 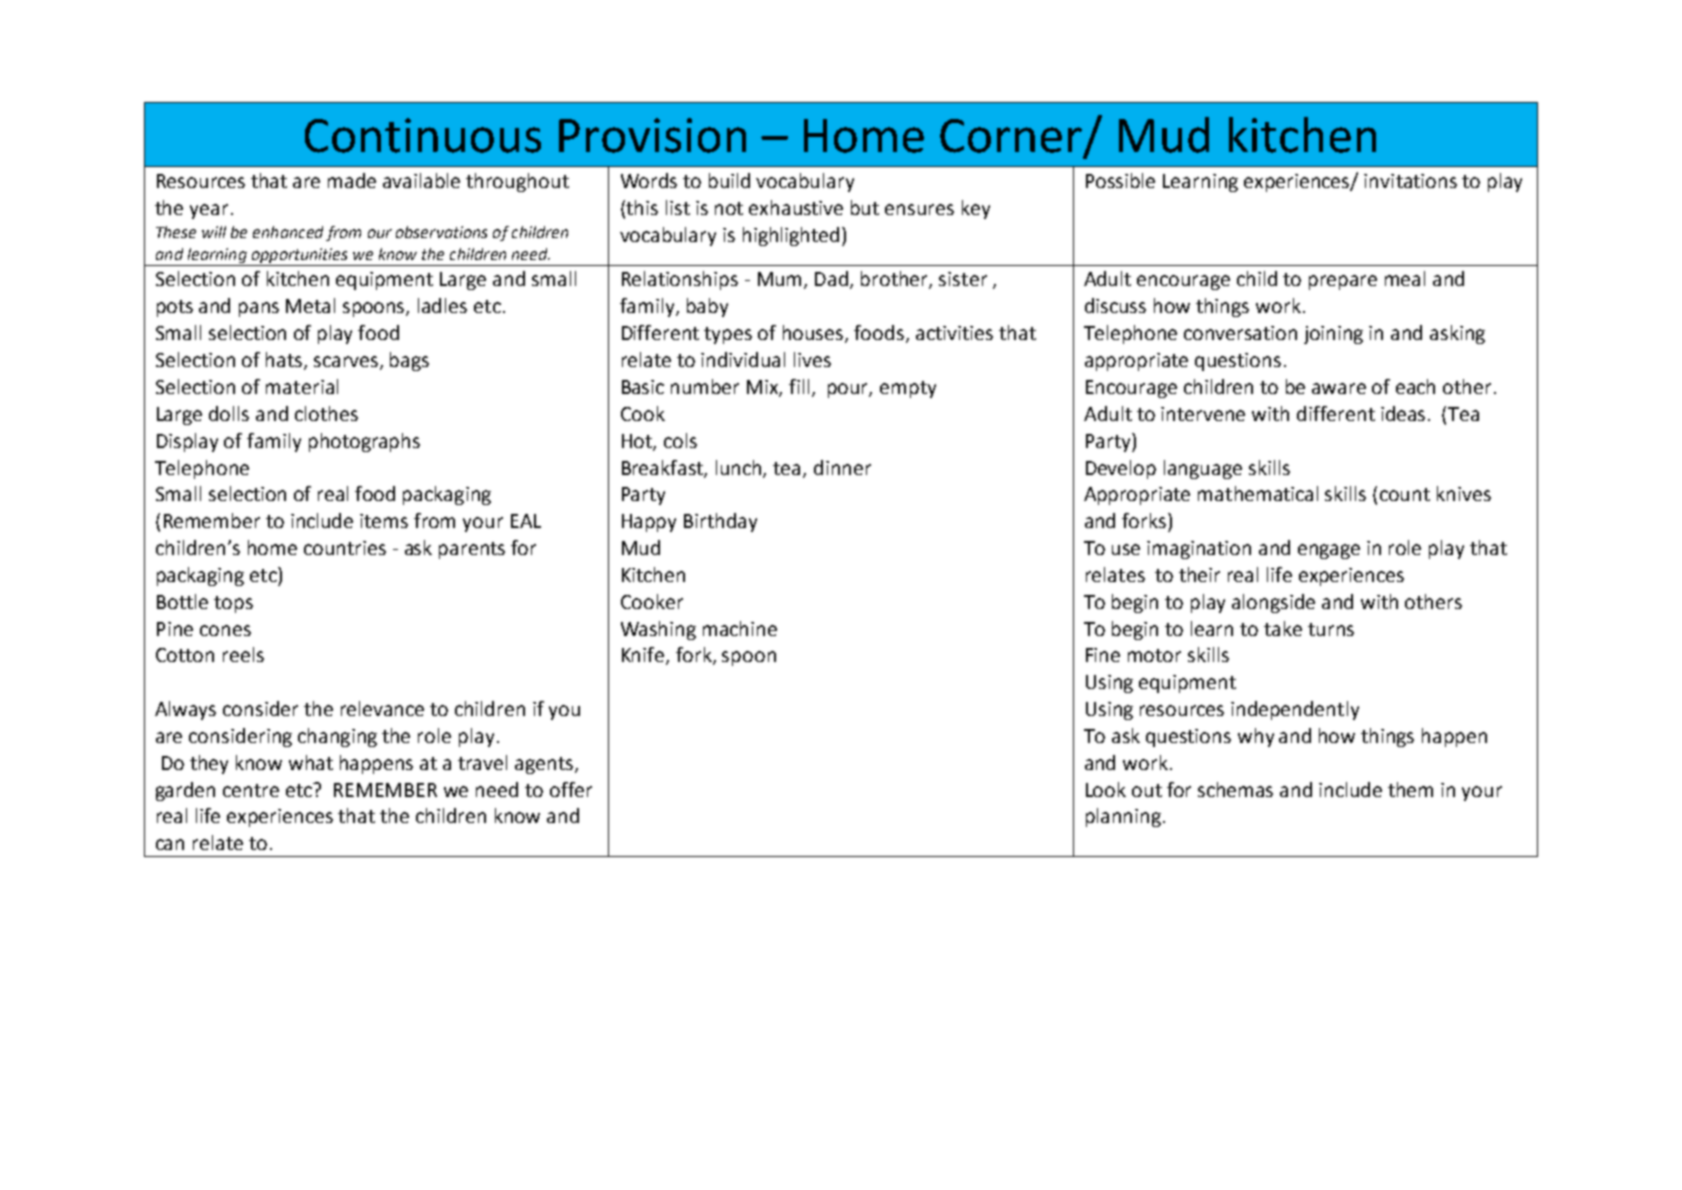 What do you see at coordinates (384, 521) in the screenshot?
I see `items` at bounding box center [384, 521].
